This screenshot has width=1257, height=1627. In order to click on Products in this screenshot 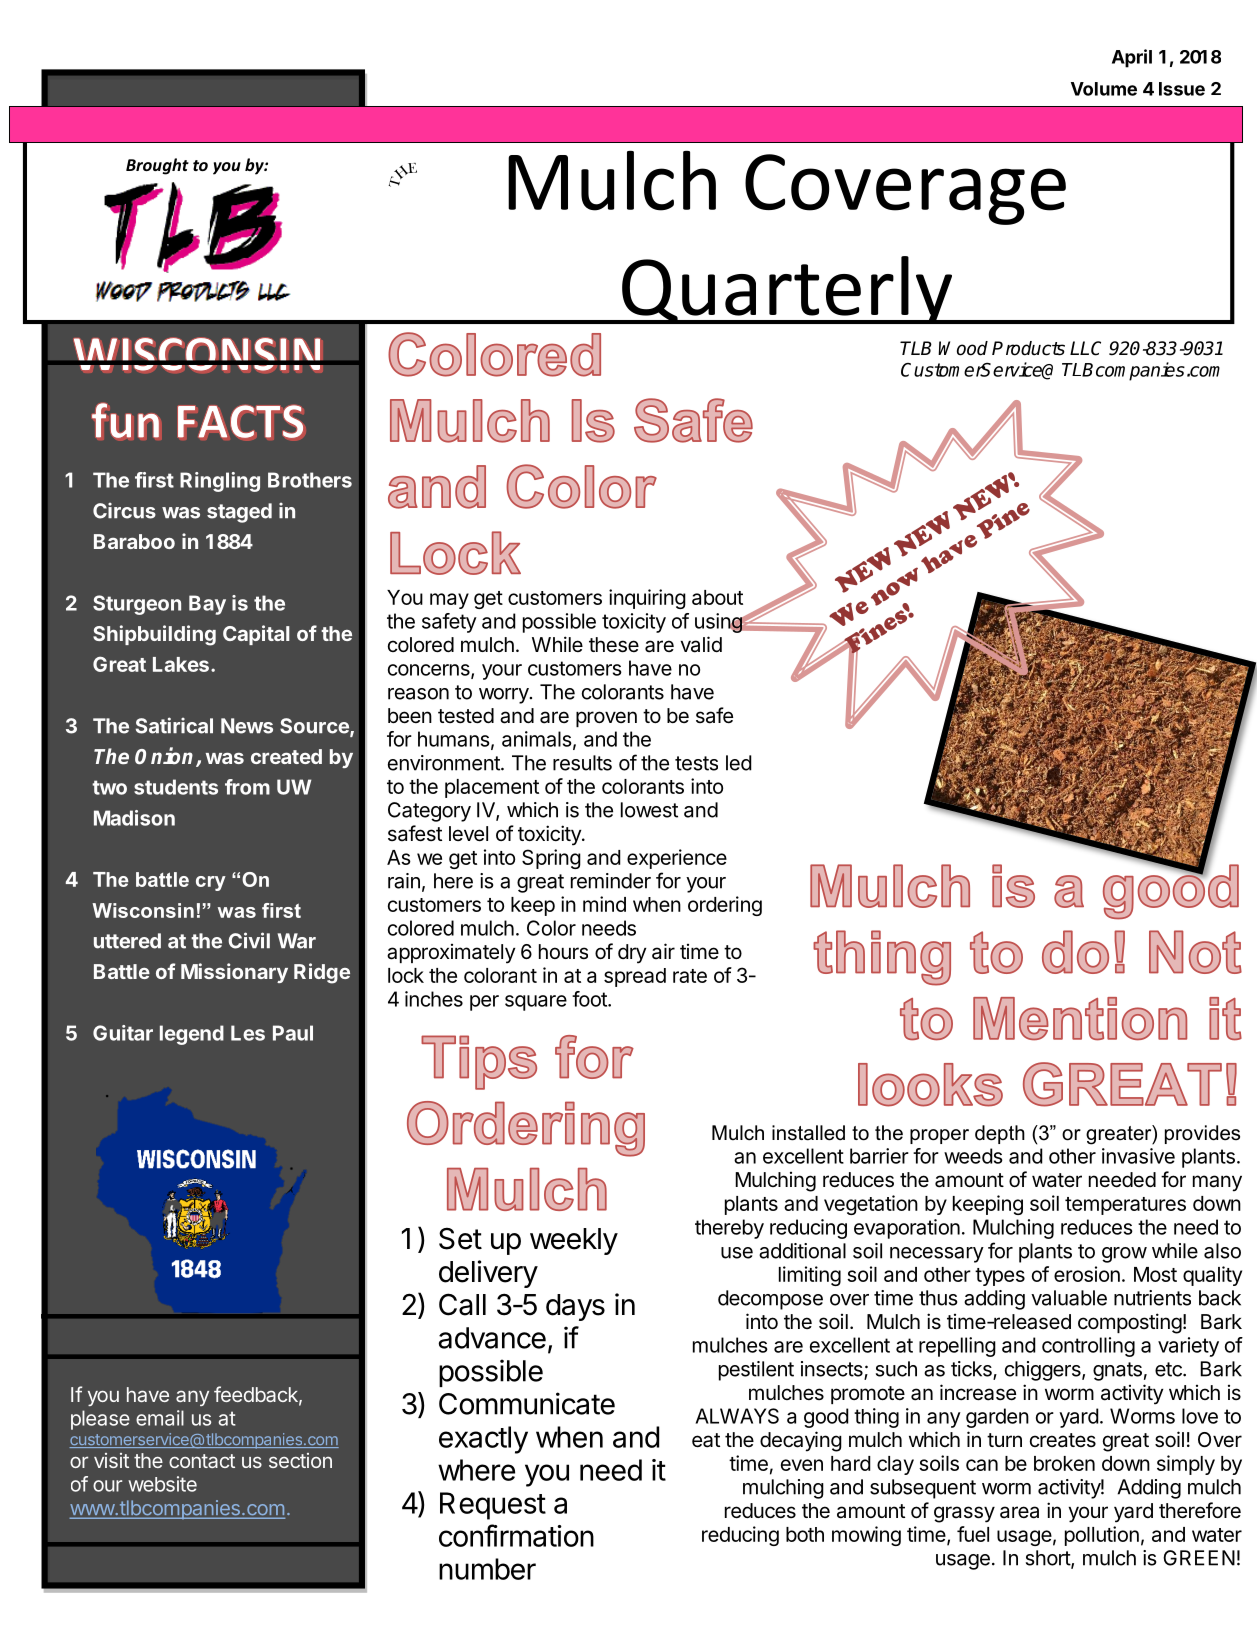, I will do `click(1028, 348)`.
